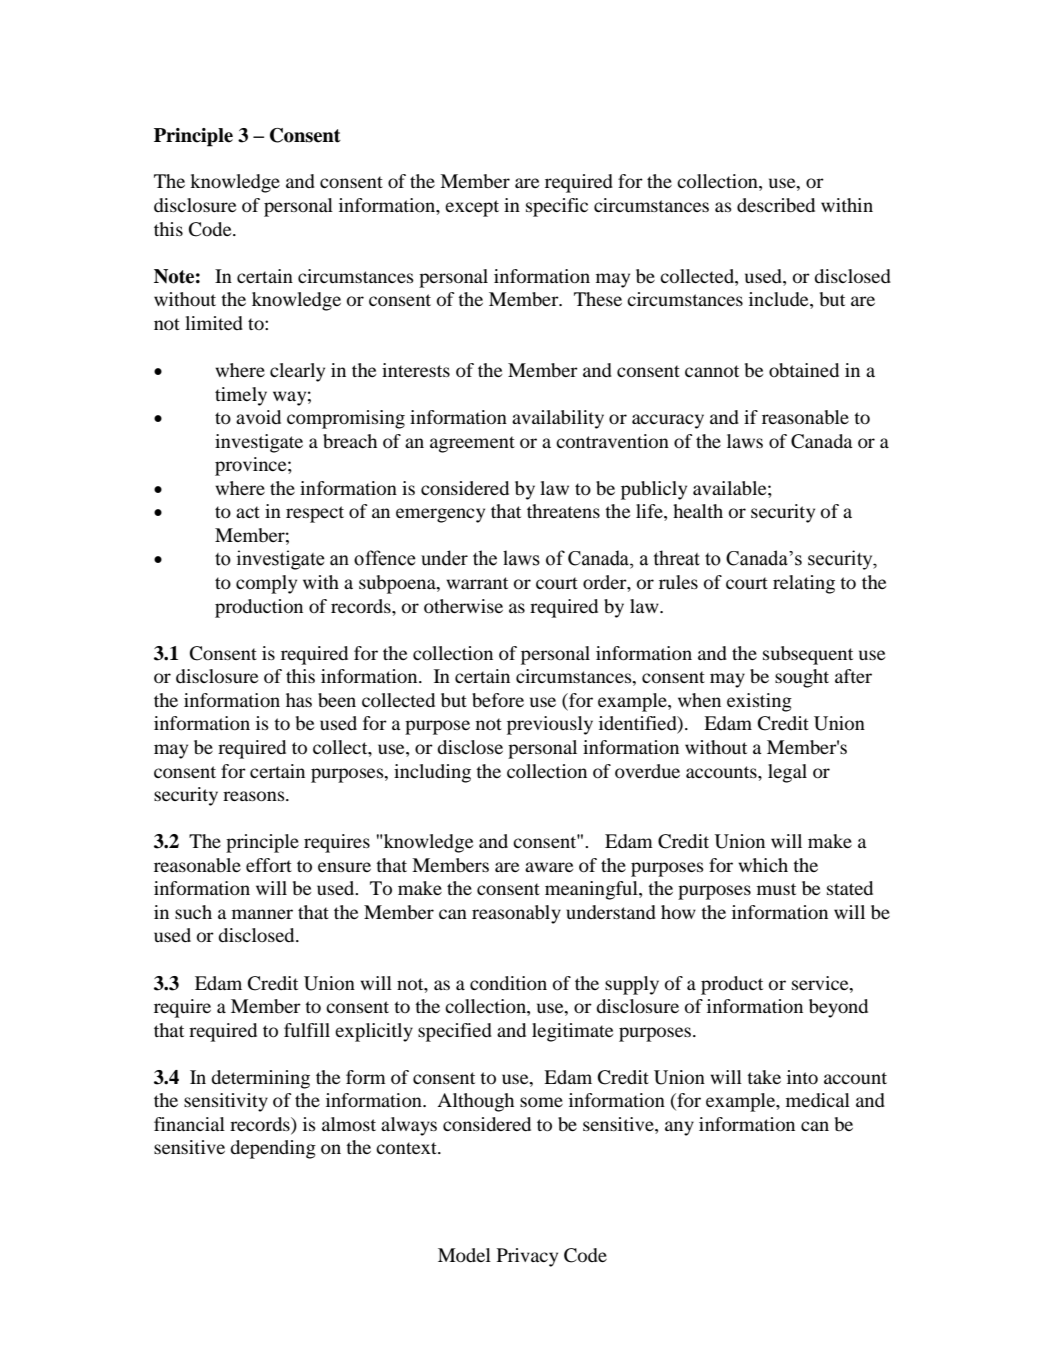 This screenshot has width=1045, height=1352. I want to click on comply, so click(266, 584).
